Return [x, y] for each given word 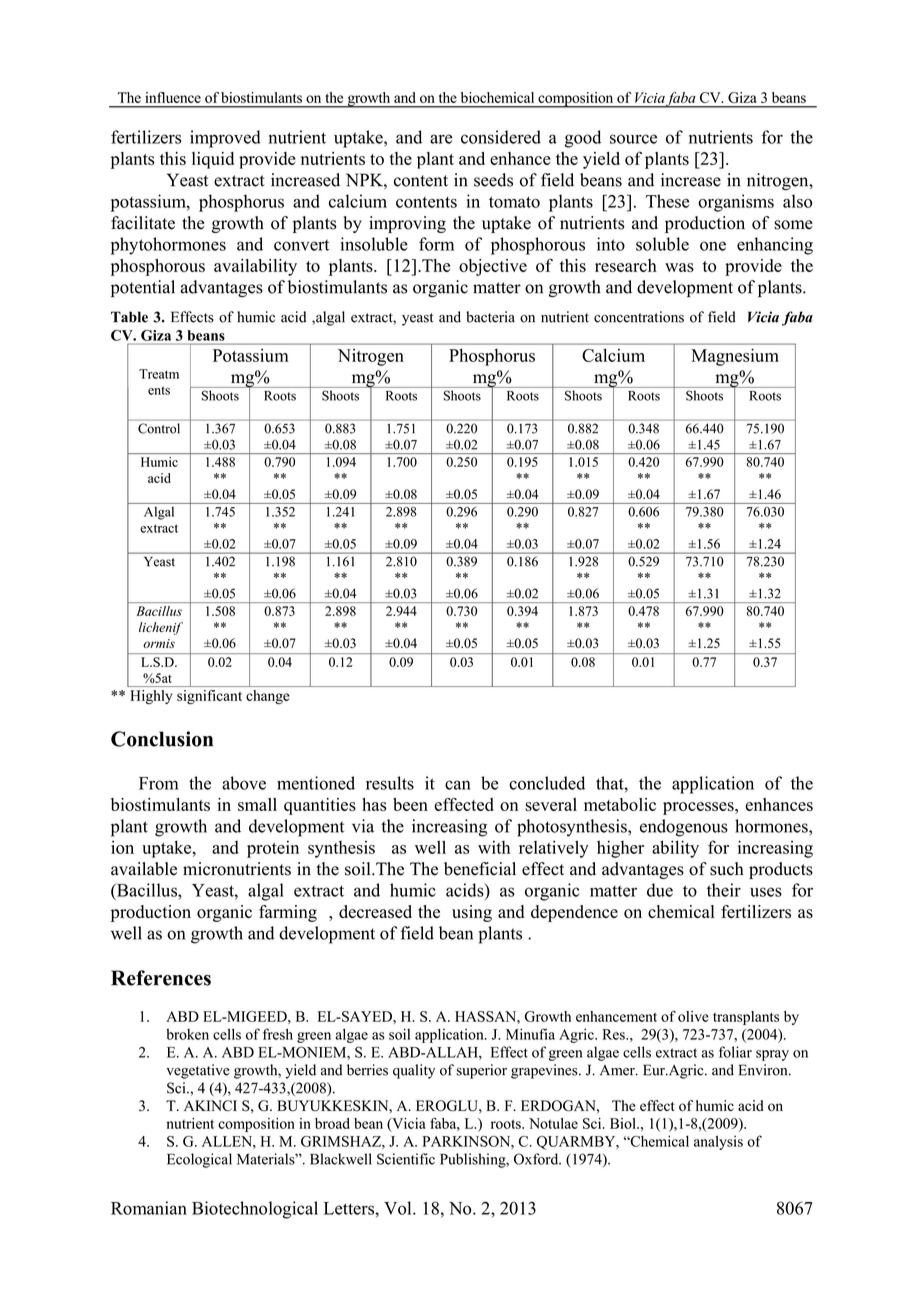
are [441, 139]
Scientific [406, 1159]
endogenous [684, 828]
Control [159, 428]
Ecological [199, 1160]
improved [225, 139]
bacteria [490, 317]
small [257, 804]
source [633, 139]
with [494, 847]
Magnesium [735, 357]
